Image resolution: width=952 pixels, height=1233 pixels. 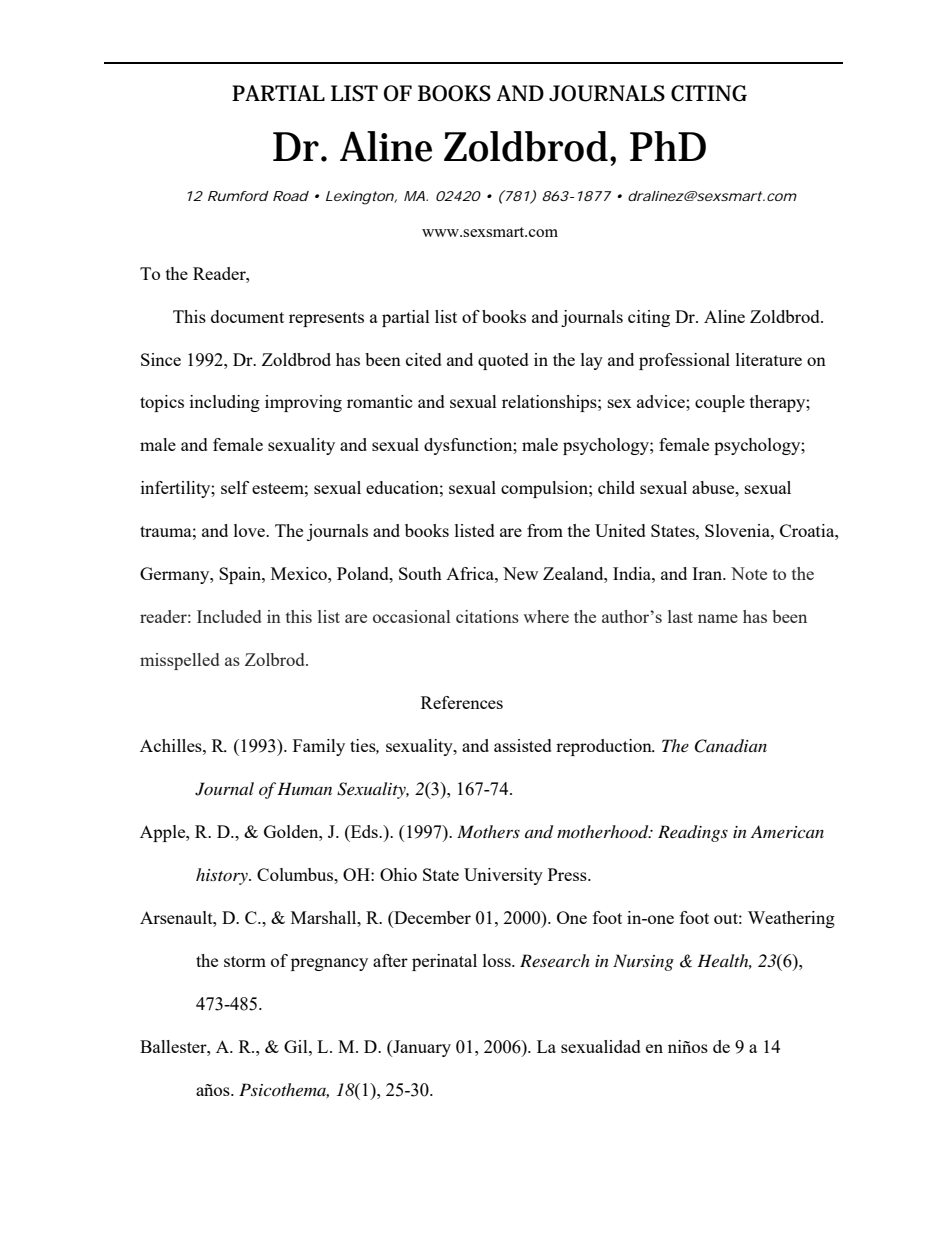 What do you see at coordinates (245, 961) in the page?
I see `storm` at bounding box center [245, 961].
